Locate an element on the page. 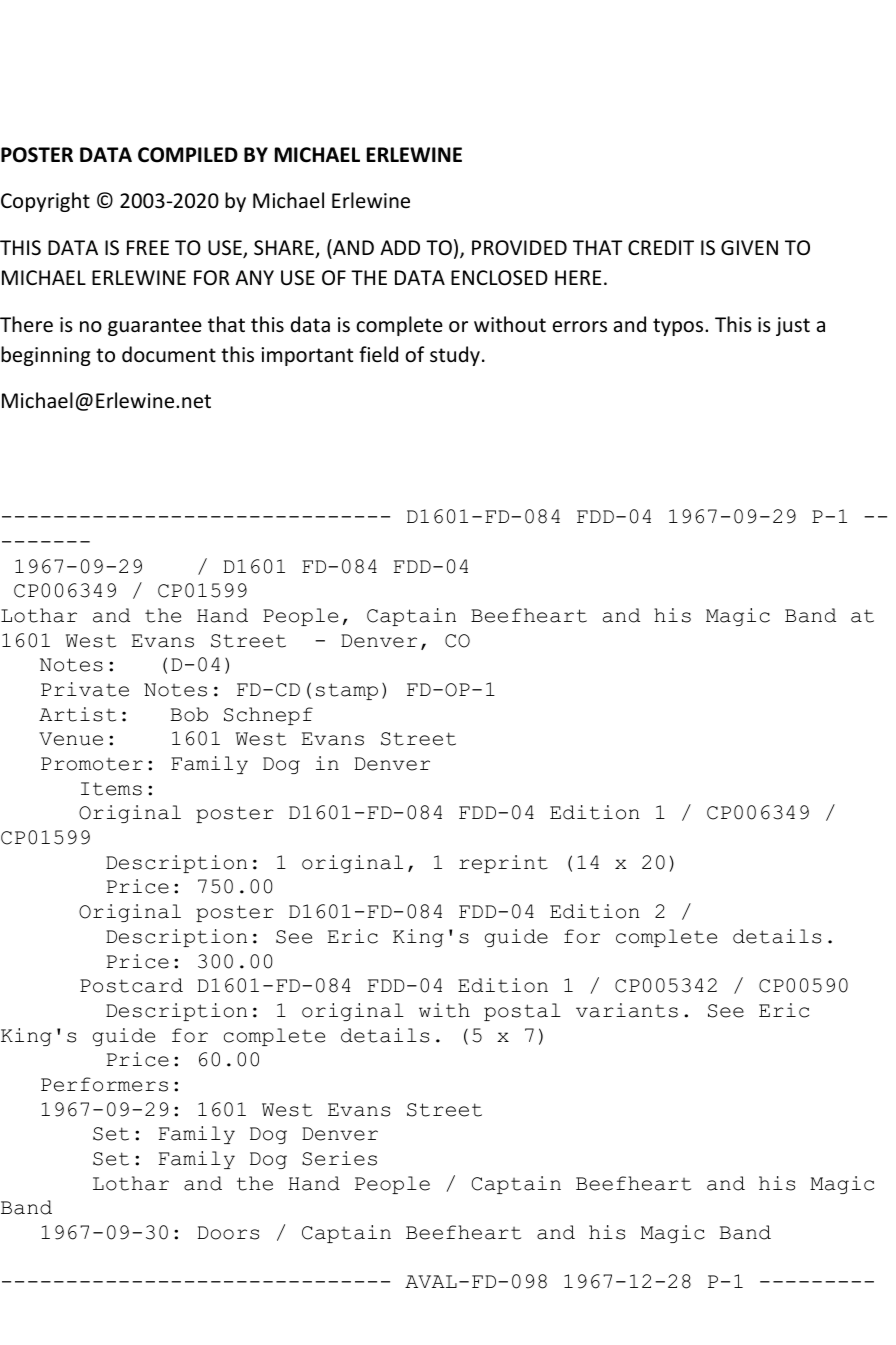  CREDIT is located at coordinates (661, 247).
